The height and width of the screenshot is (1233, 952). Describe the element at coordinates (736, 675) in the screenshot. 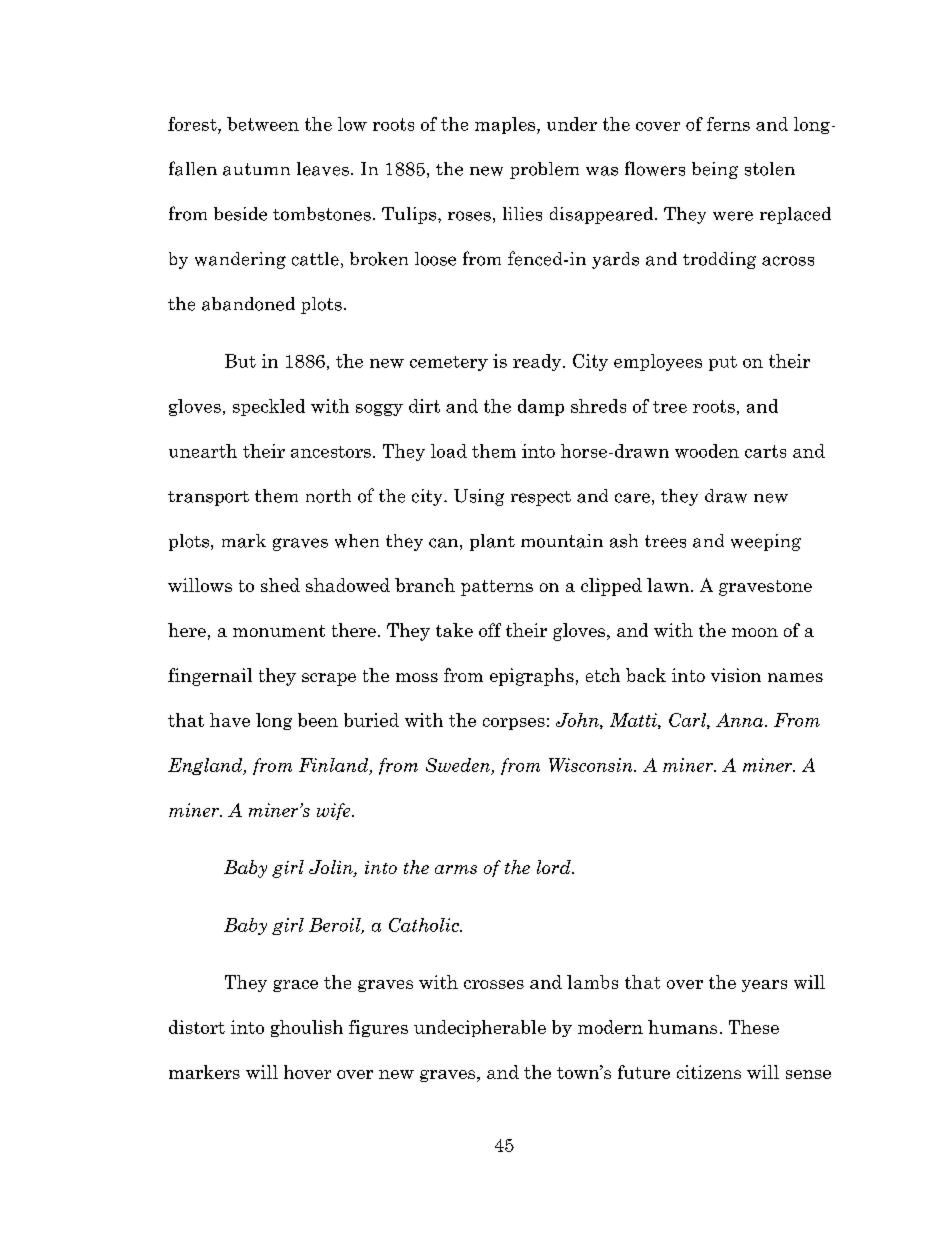

I see `vision` at that location.
